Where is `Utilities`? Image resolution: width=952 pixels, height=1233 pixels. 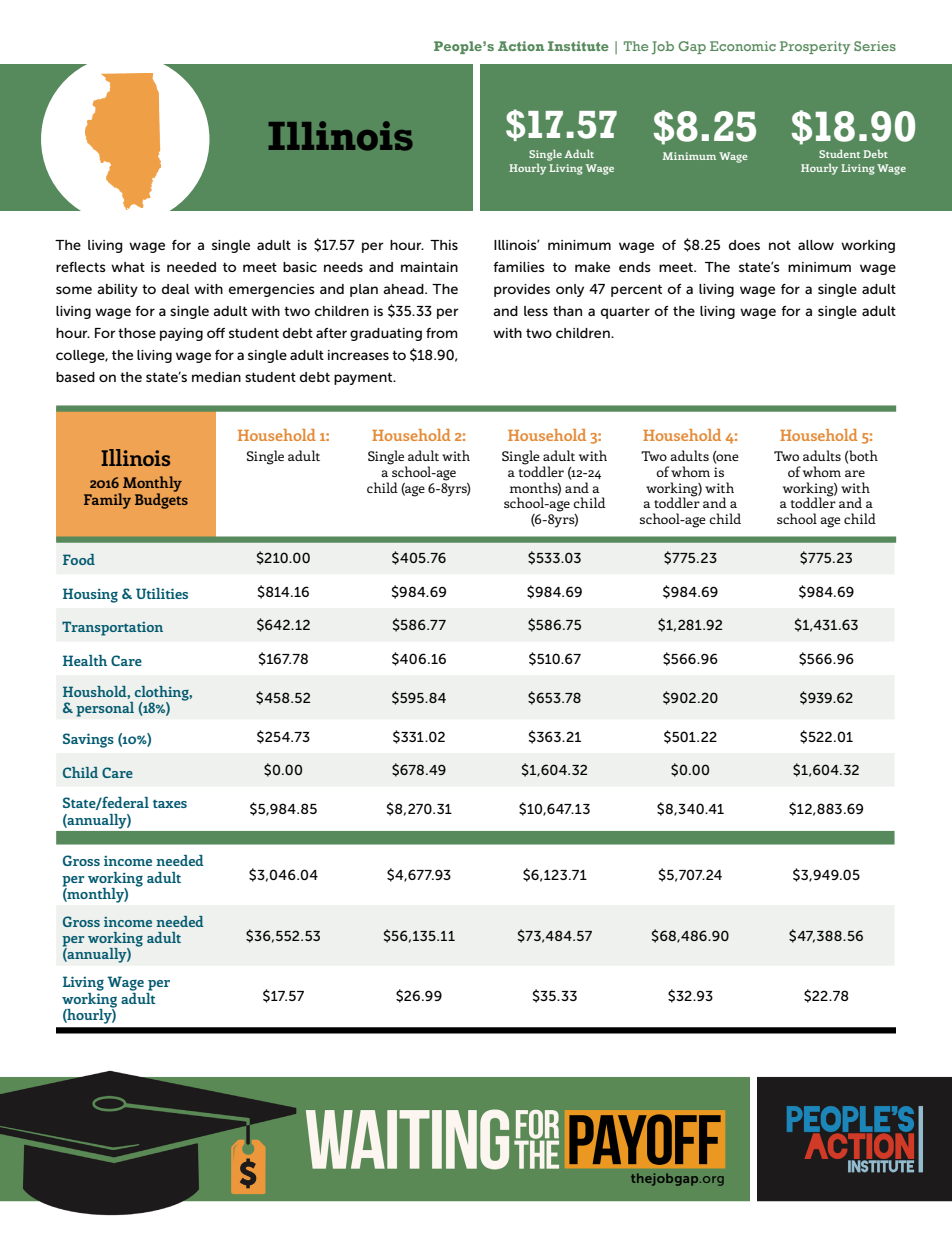
Utilities is located at coordinates (162, 593).
